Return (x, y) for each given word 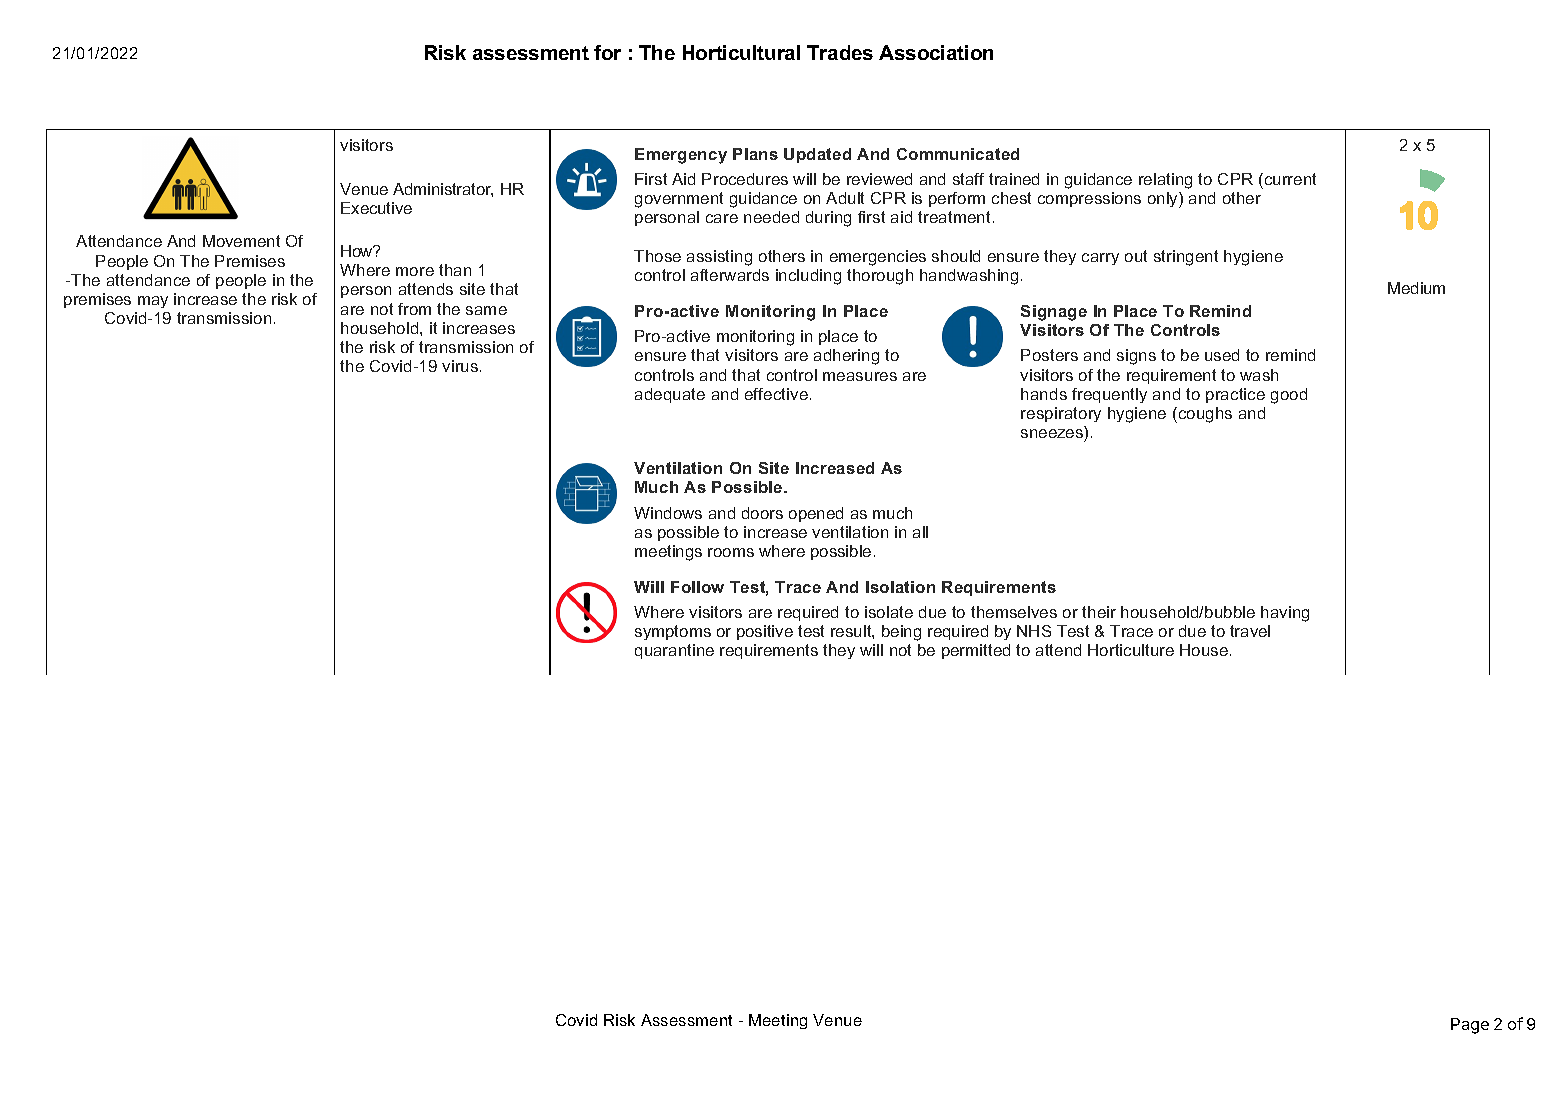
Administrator (443, 190)
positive (765, 632)
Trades (840, 52)
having (1285, 614)
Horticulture (1131, 650)
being (901, 633)
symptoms (673, 632)
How (358, 251)
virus (460, 366)
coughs (1204, 415)
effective (776, 394)
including (808, 277)
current (1289, 179)
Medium (1416, 288)
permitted (976, 651)
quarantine (674, 651)
